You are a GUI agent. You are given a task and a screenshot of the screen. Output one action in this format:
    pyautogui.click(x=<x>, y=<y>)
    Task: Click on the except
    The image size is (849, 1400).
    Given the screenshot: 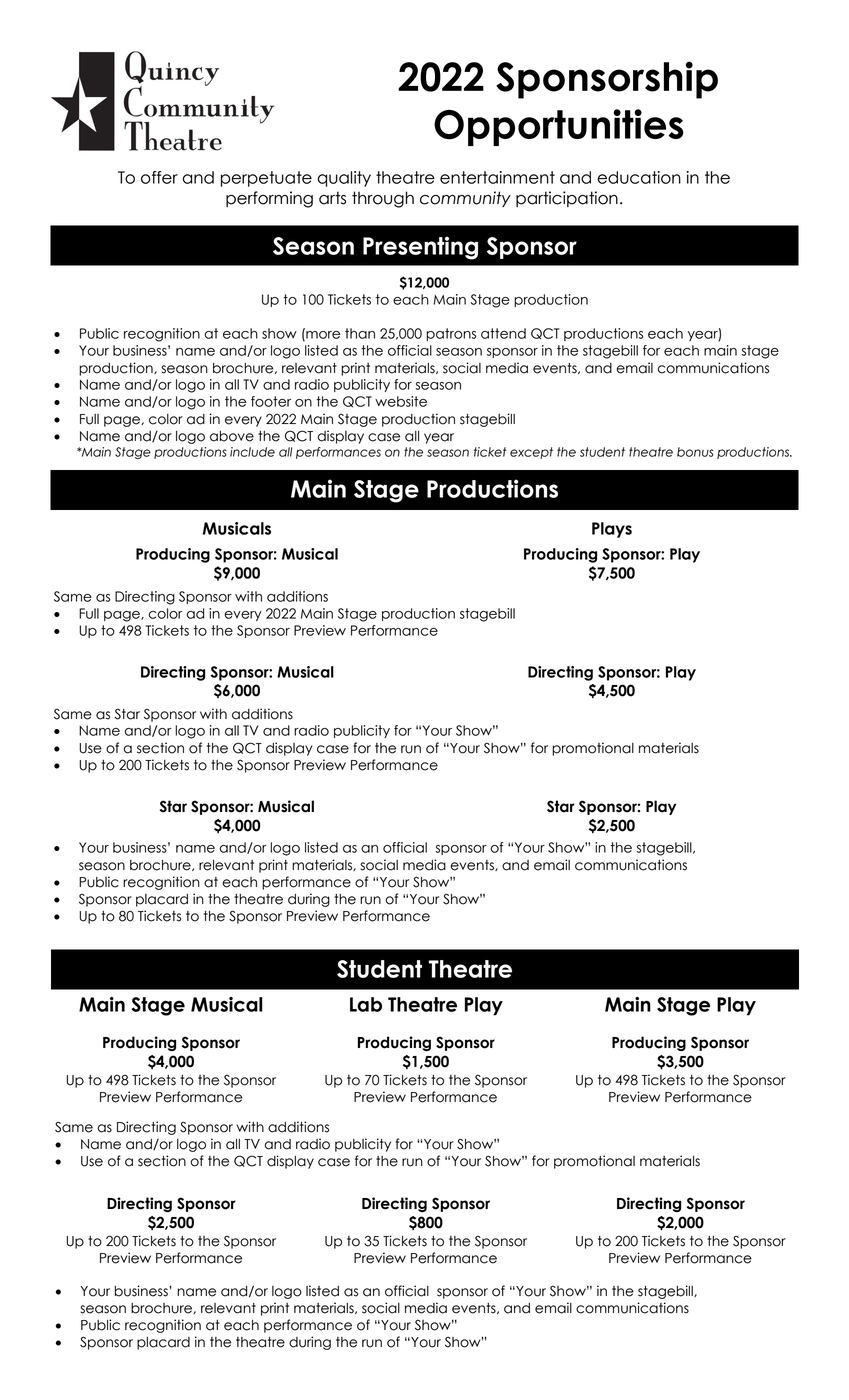 What is the action you would take?
    pyautogui.click(x=531, y=453)
